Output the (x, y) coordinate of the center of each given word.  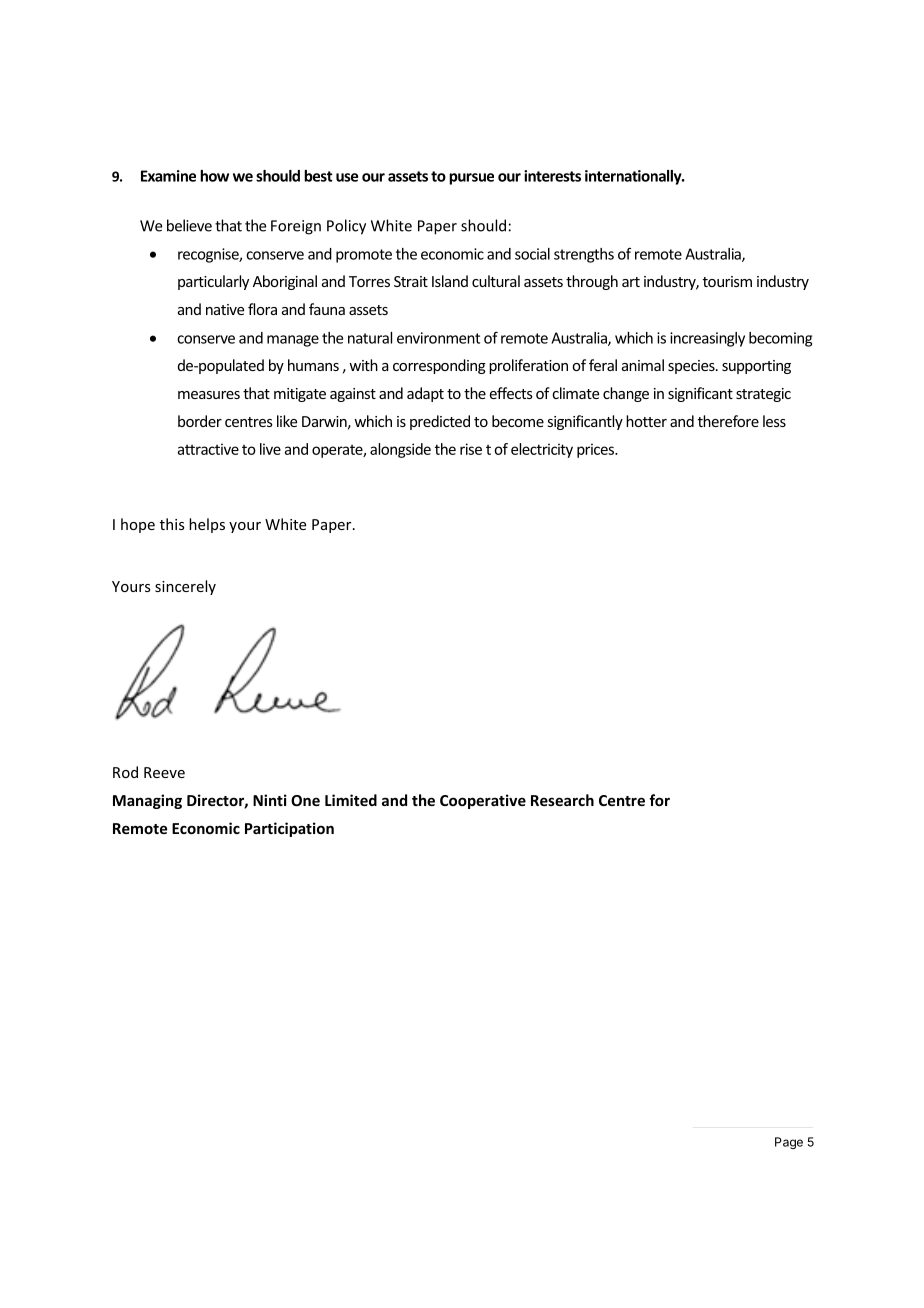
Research (562, 800)
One (305, 800)
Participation (289, 829)
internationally (634, 177)
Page (789, 1143)
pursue (471, 179)
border (200, 421)
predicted (440, 422)
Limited (351, 800)
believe (189, 225)
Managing (147, 801)
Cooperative (483, 801)
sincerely (185, 587)
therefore (728, 421)
